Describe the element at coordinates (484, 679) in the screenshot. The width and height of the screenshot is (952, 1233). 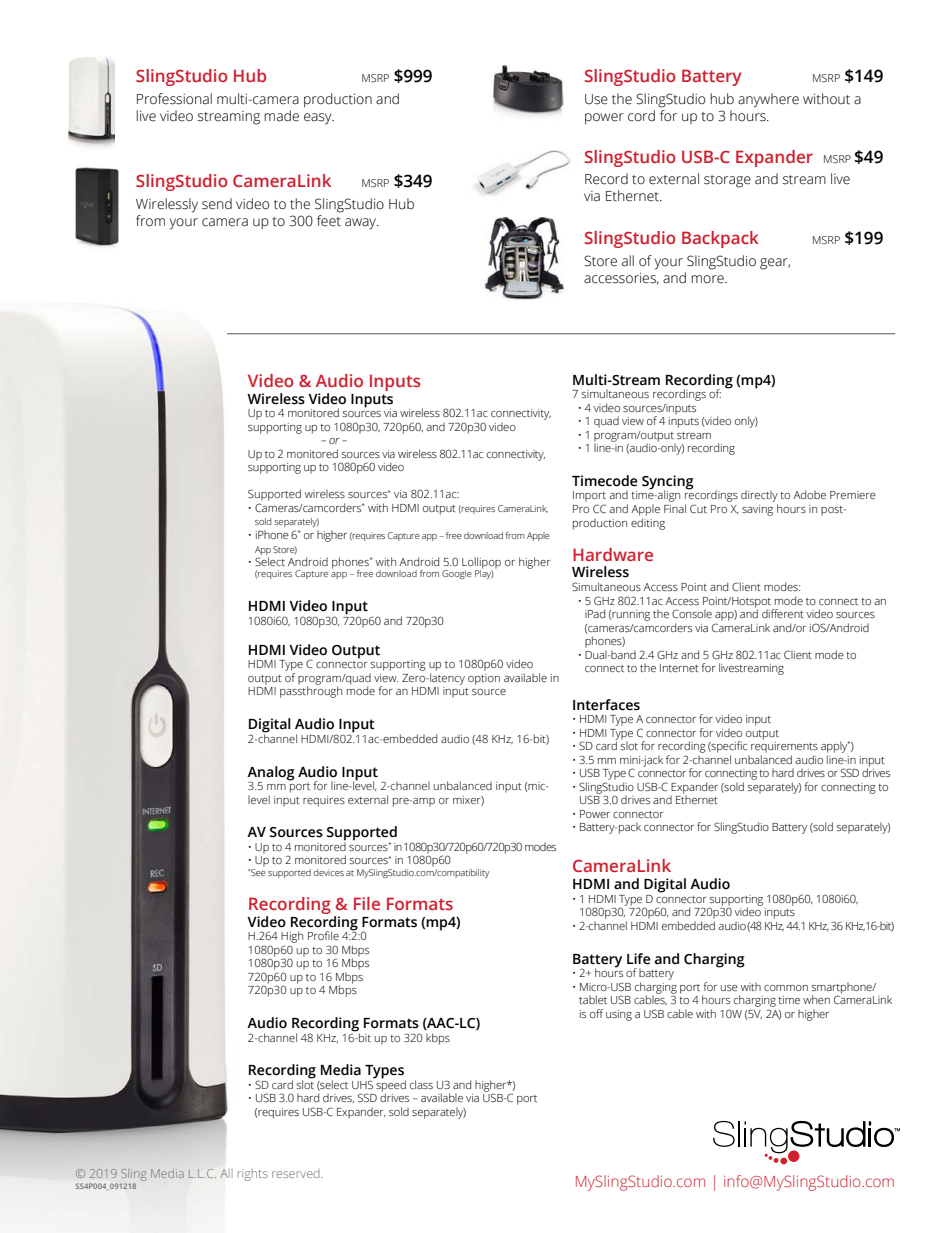
I see `option` at that location.
